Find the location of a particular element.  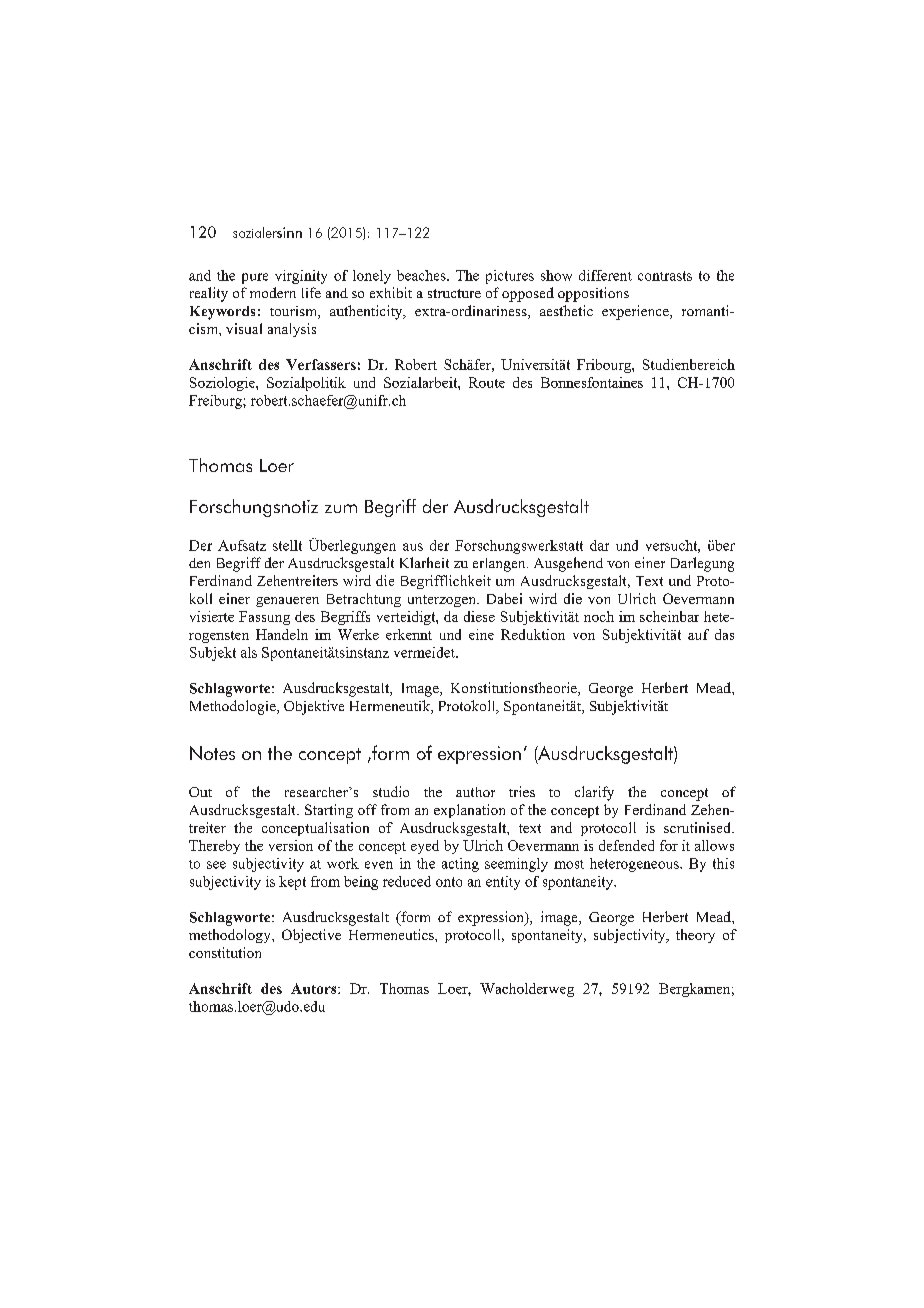

structure is located at coordinates (454, 293).
